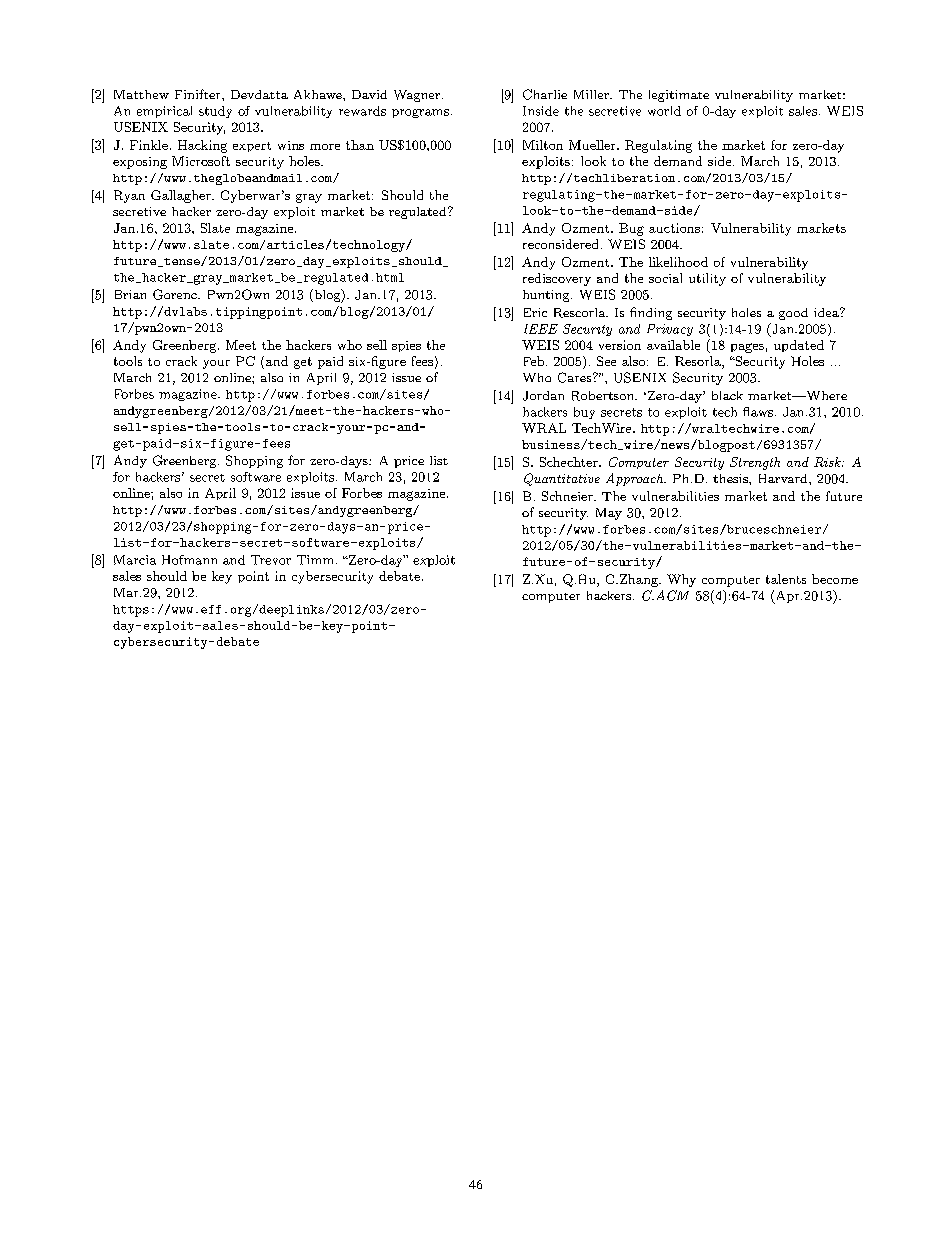  What do you see at coordinates (215, 112) in the document?
I see `study` at bounding box center [215, 112].
